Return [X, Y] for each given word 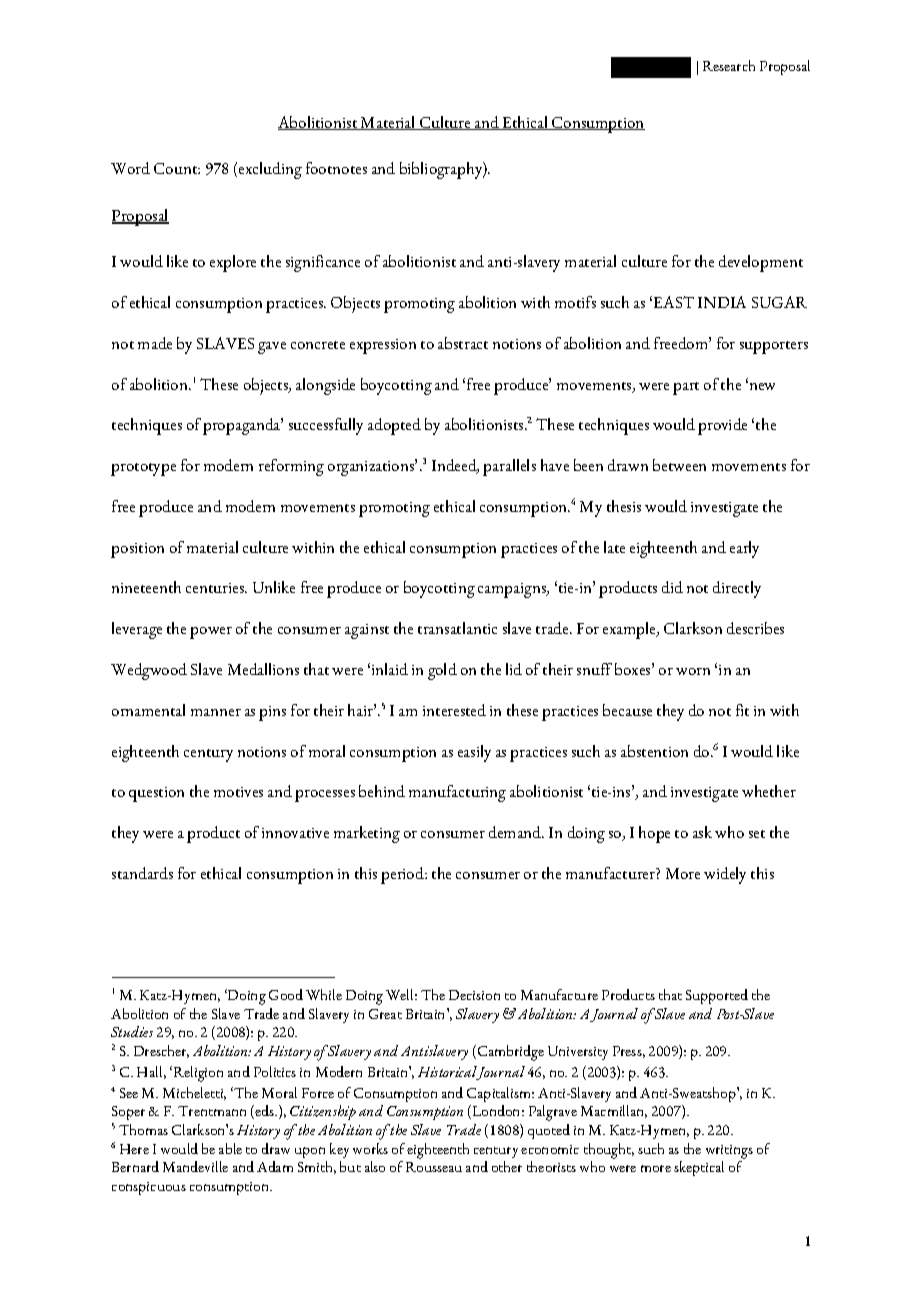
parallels [509, 467]
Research [729, 65]
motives [238, 792]
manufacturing [457, 793]
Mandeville [195, 1166]
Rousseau [434, 1167]
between [679, 465]
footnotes [336, 168]
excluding [269, 170]
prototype [143, 469]
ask [702, 832]
